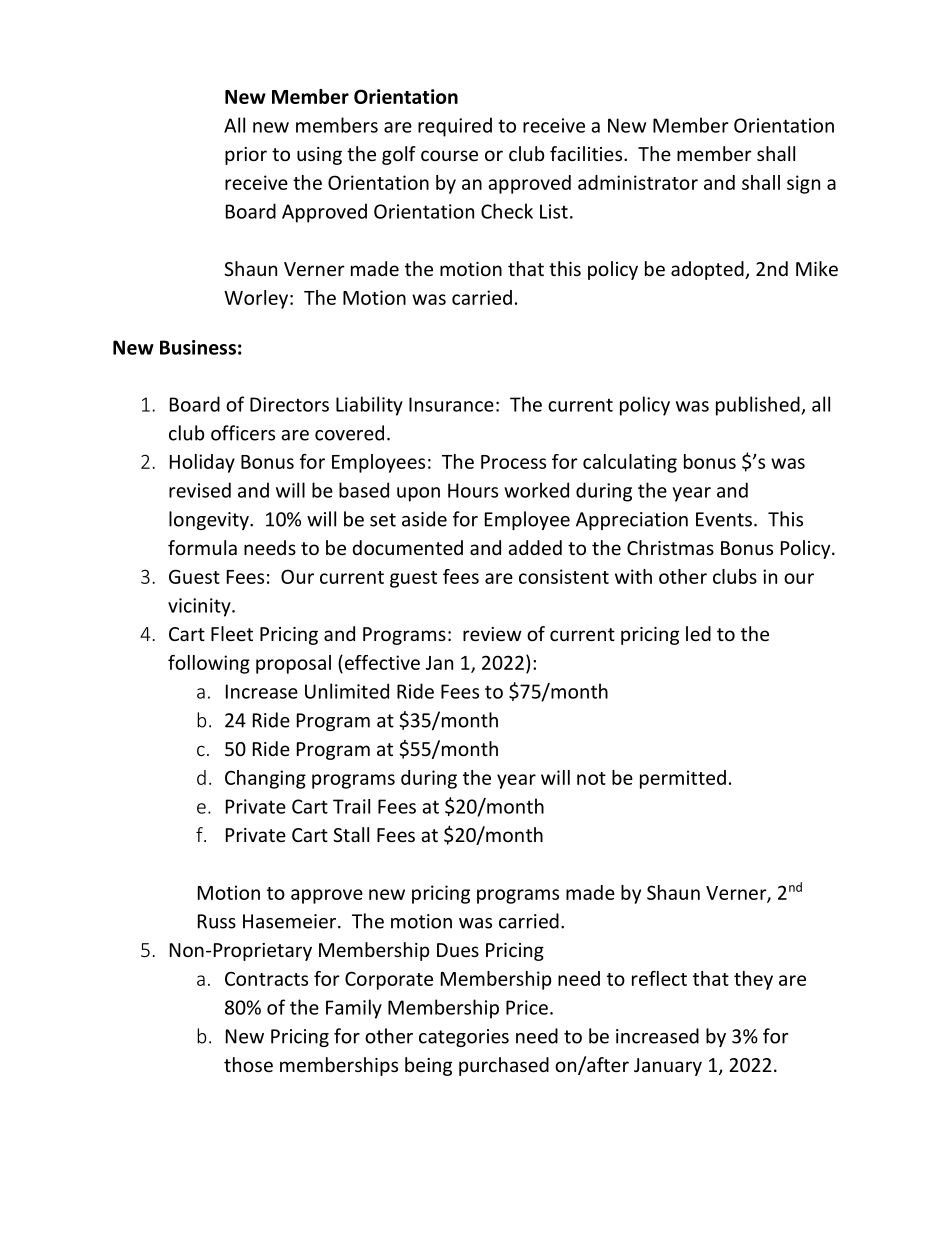  What do you see at coordinates (753, 980) in the screenshot?
I see `they` at bounding box center [753, 980].
